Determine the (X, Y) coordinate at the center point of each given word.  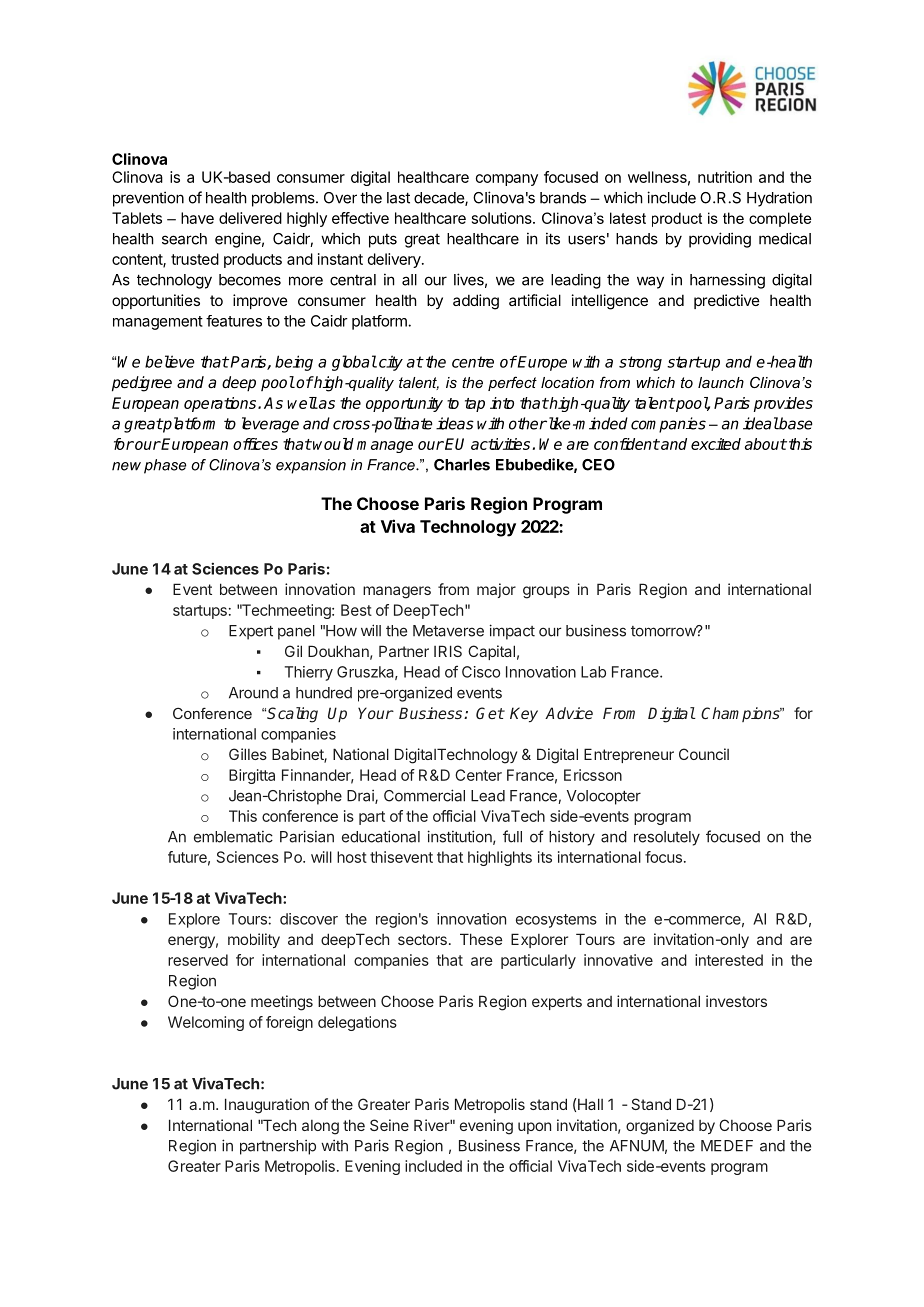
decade (440, 199)
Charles (462, 465)
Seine (389, 1125)
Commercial (424, 795)
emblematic (233, 837)
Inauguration (267, 1106)
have (197, 218)
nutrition (725, 177)
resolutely (667, 838)
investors (736, 1001)
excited (716, 444)
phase (165, 466)
